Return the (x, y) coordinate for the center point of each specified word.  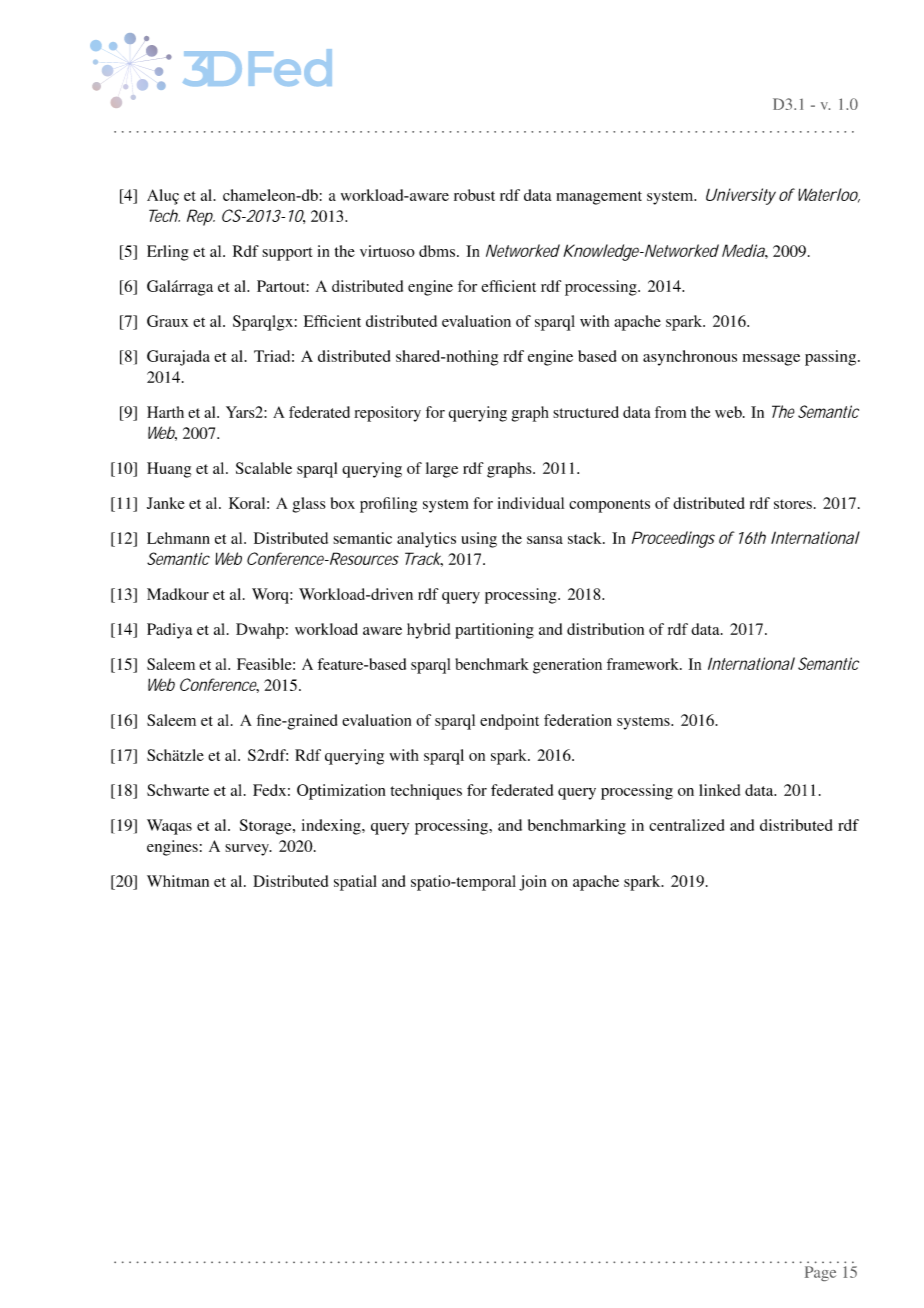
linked (719, 790)
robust (474, 195)
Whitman (178, 881)
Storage (267, 827)
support (287, 254)
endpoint (509, 722)
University (741, 196)
